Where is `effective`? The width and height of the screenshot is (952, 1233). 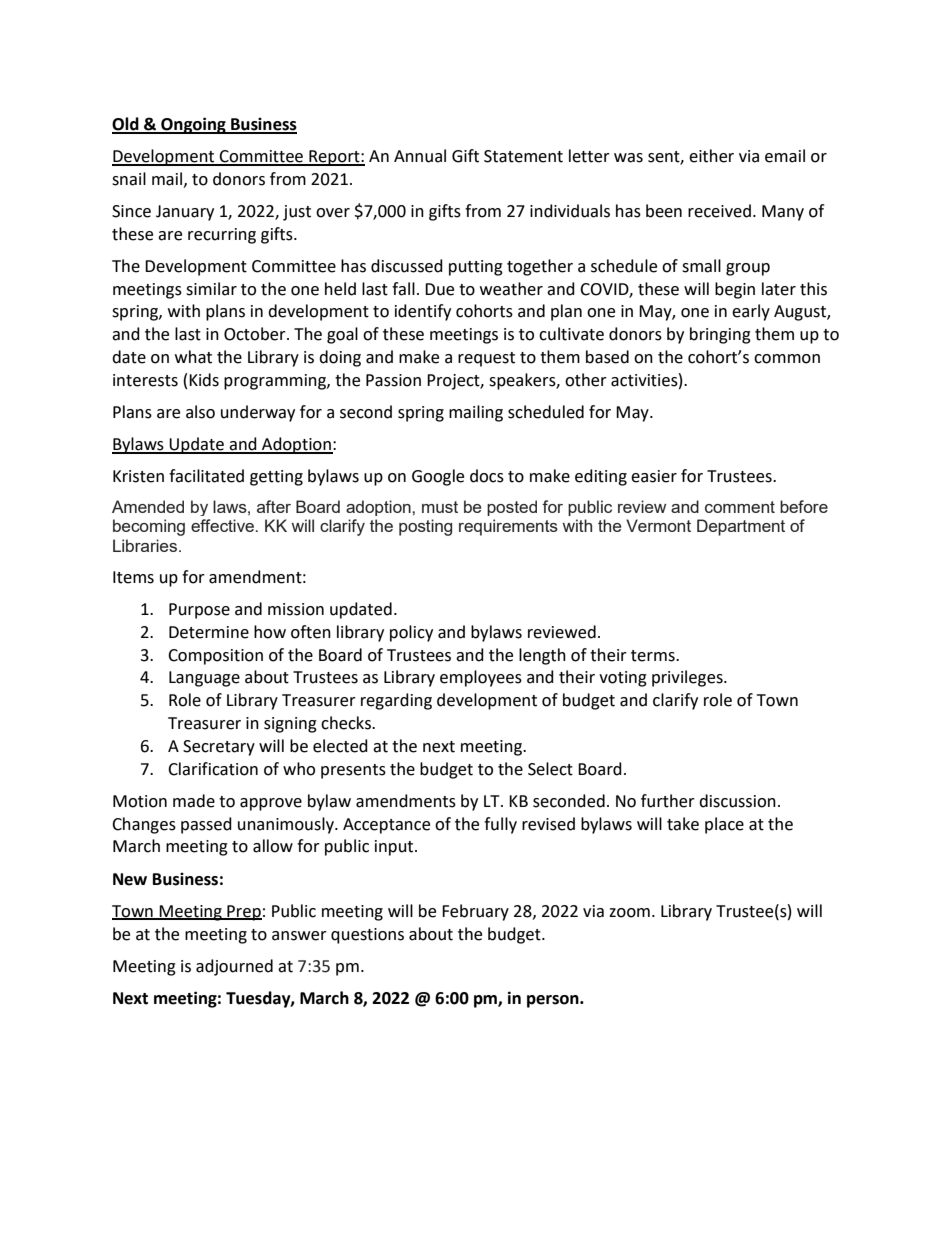 effective is located at coordinates (223, 525).
